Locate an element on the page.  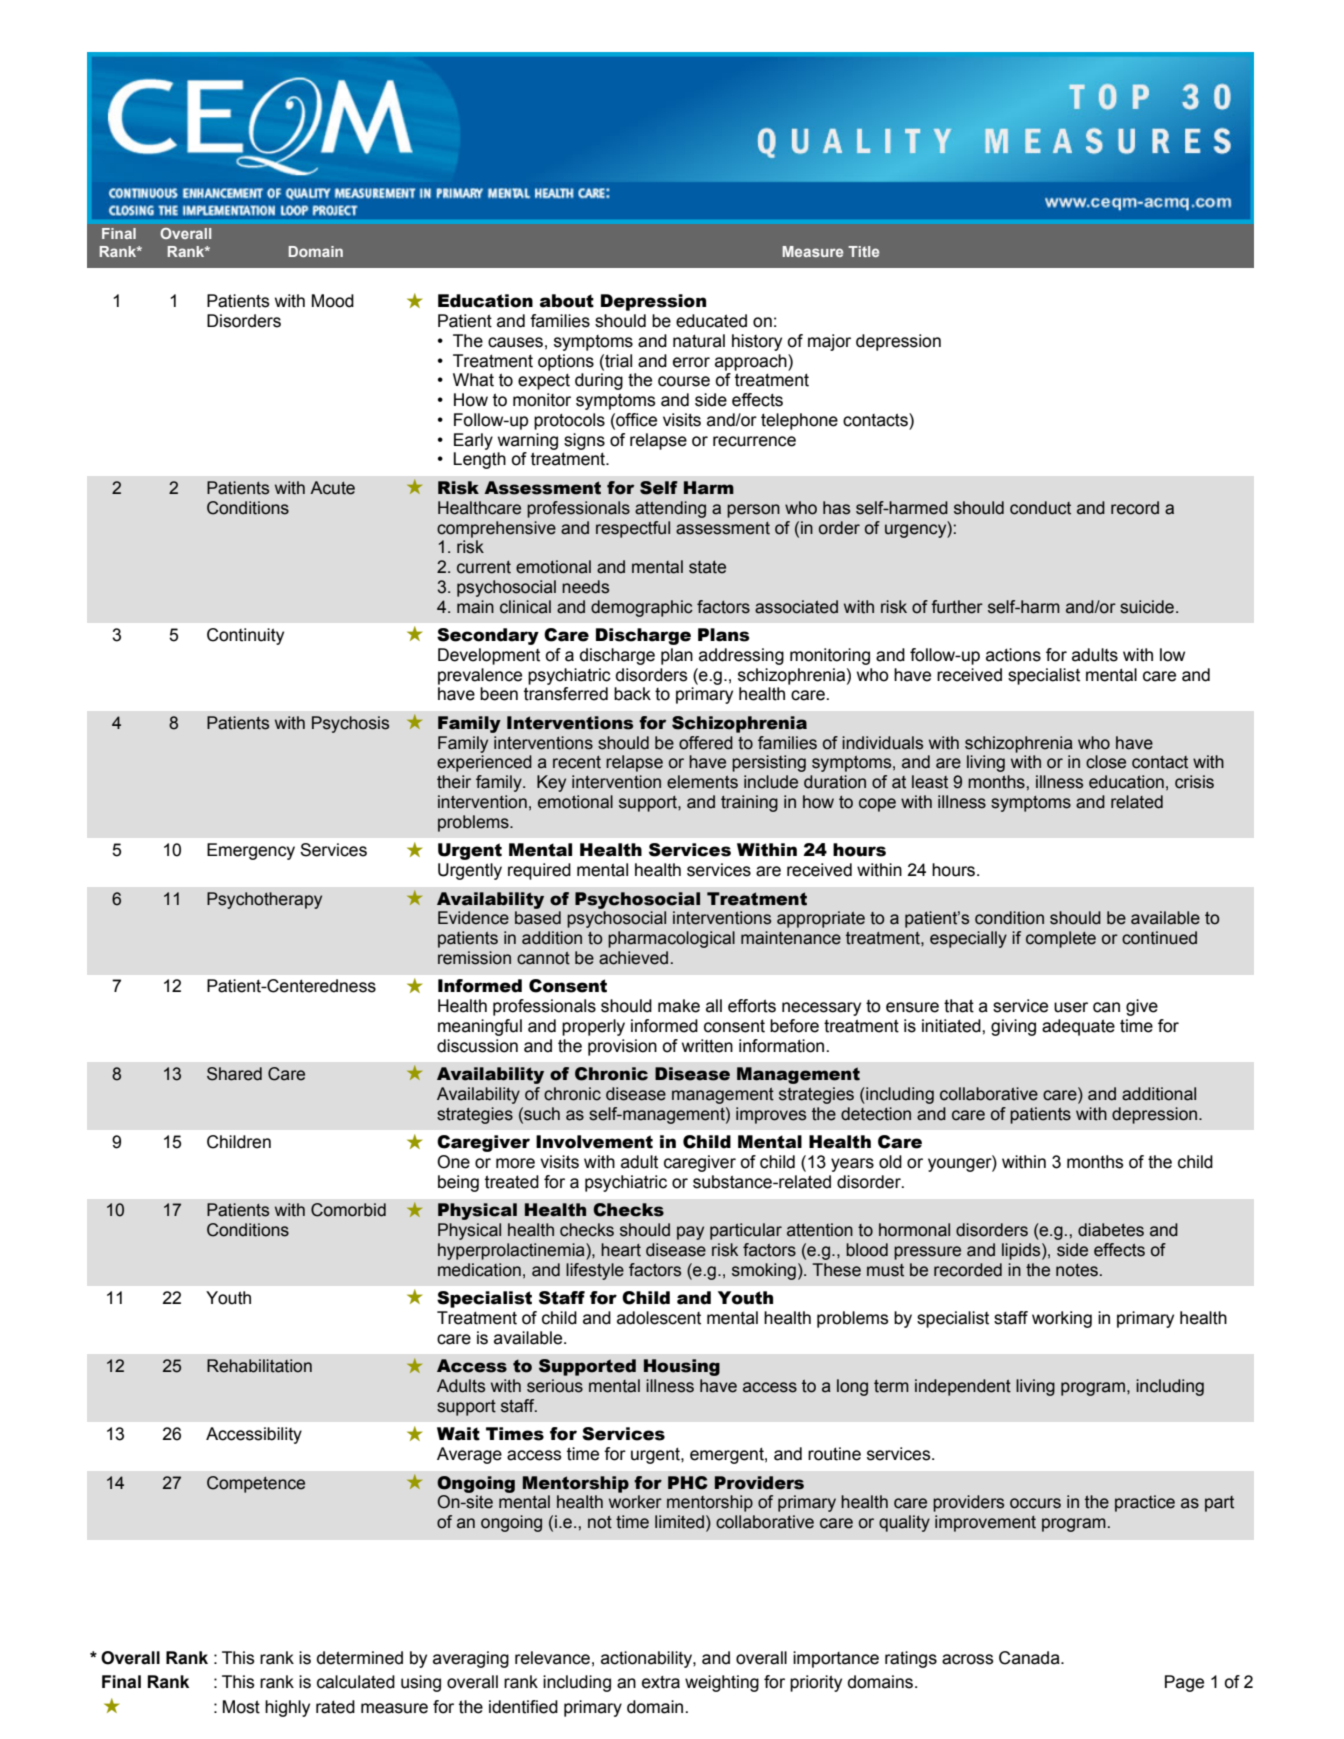
Mood is located at coordinates (333, 301).
